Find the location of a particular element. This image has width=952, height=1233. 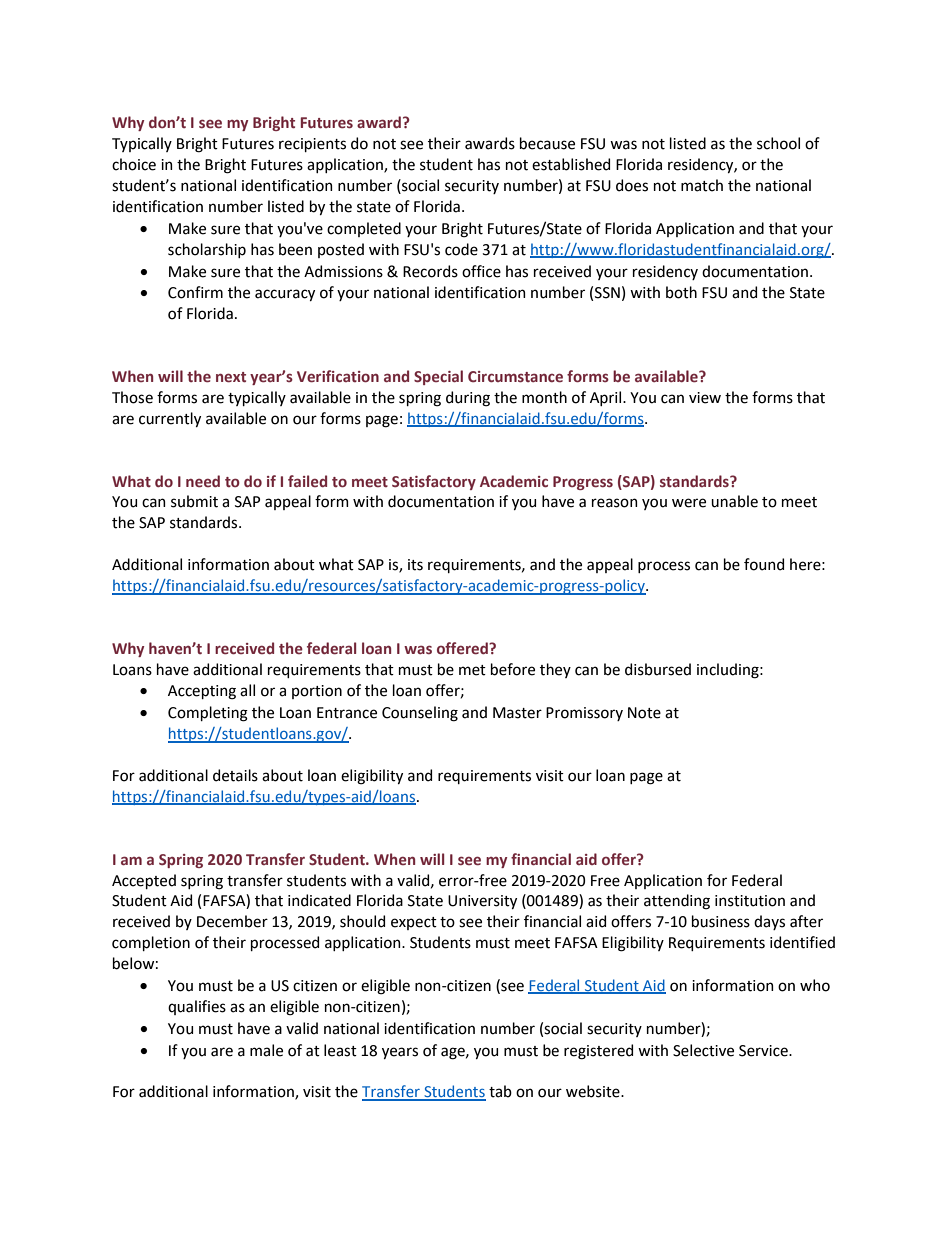

choice is located at coordinates (134, 164).
